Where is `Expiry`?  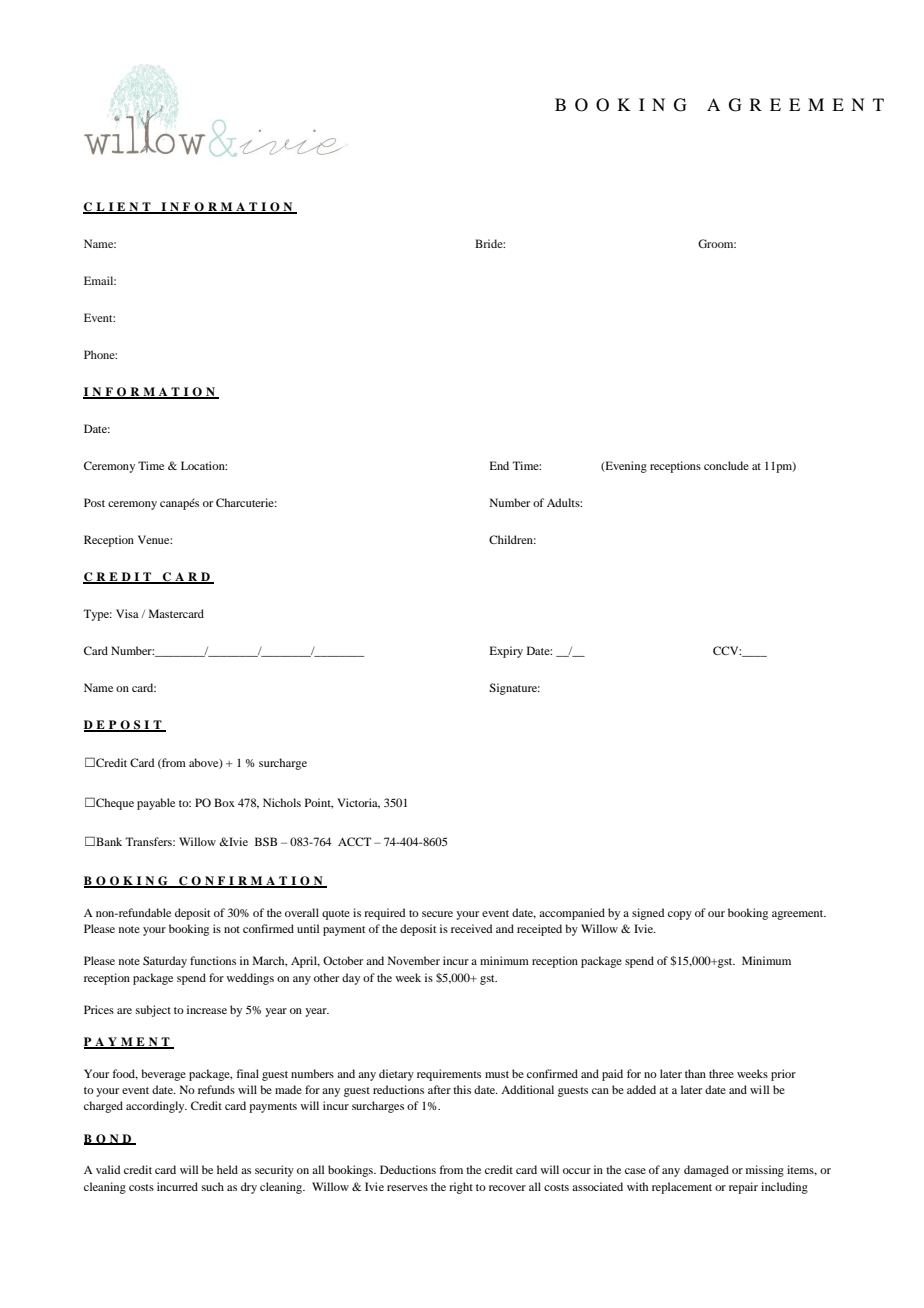 Expiry is located at coordinates (506, 652).
